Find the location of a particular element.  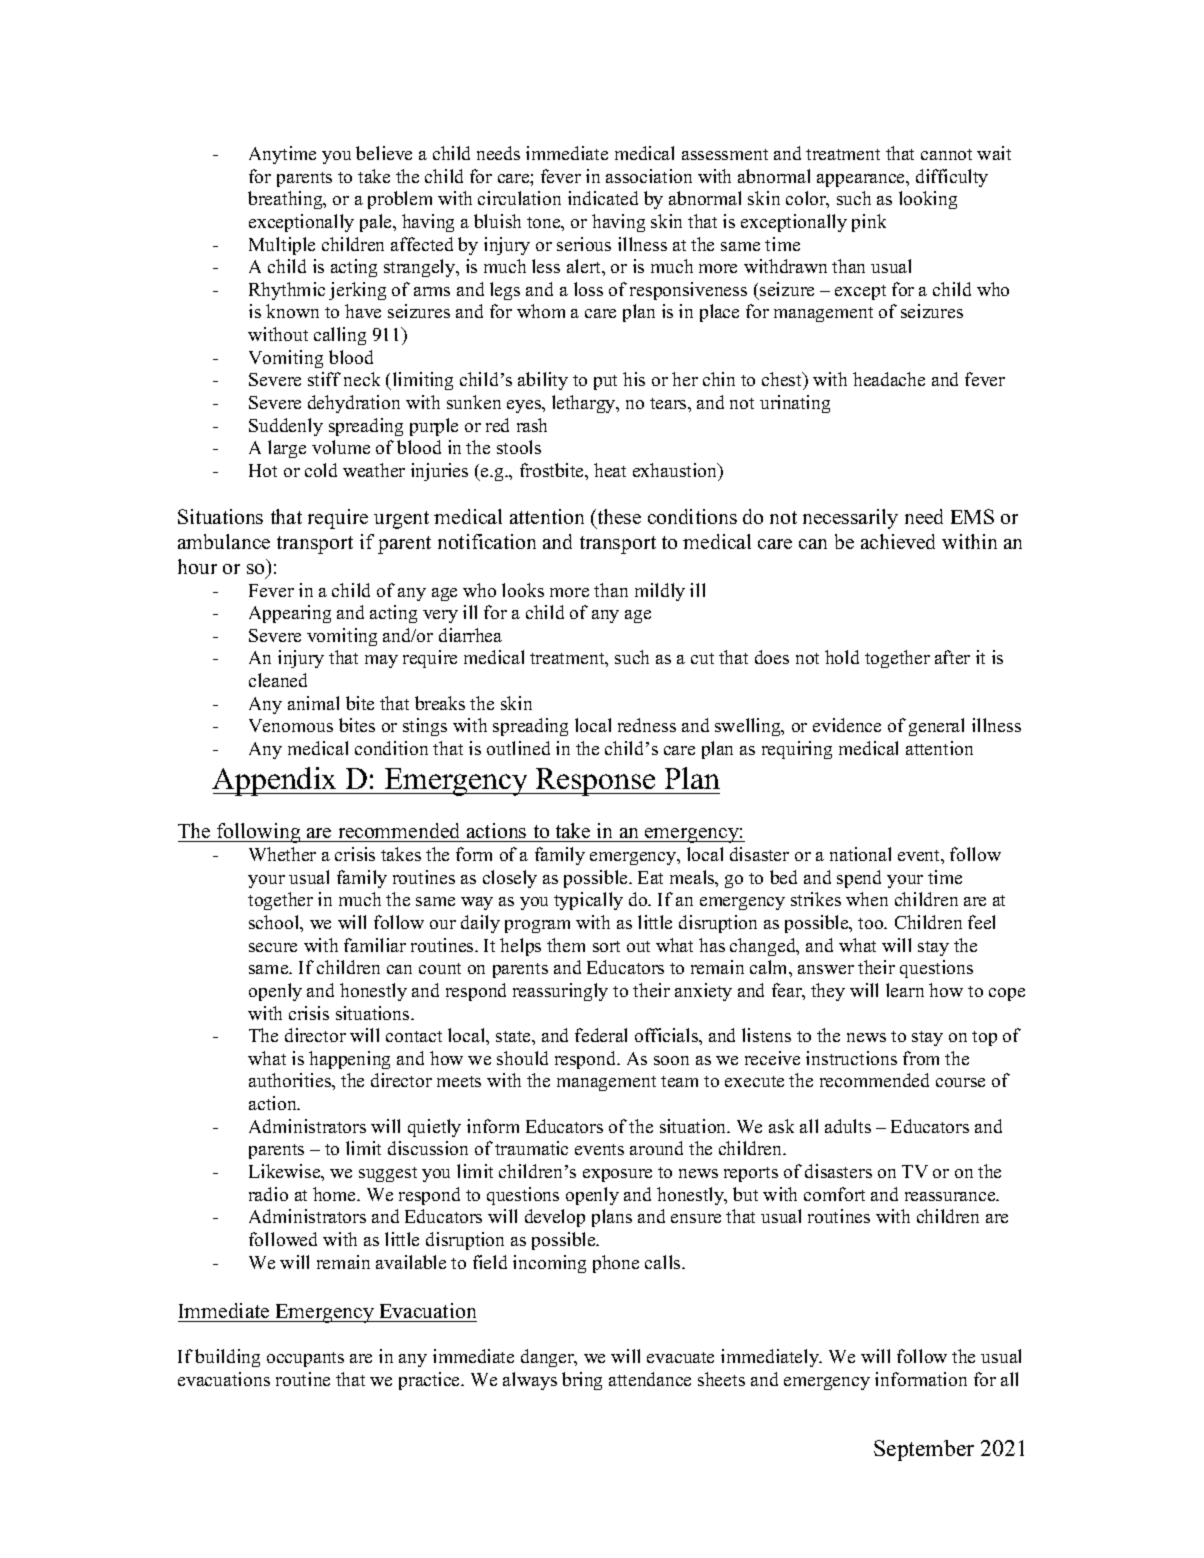

occupants is located at coordinates (305, 1359).
